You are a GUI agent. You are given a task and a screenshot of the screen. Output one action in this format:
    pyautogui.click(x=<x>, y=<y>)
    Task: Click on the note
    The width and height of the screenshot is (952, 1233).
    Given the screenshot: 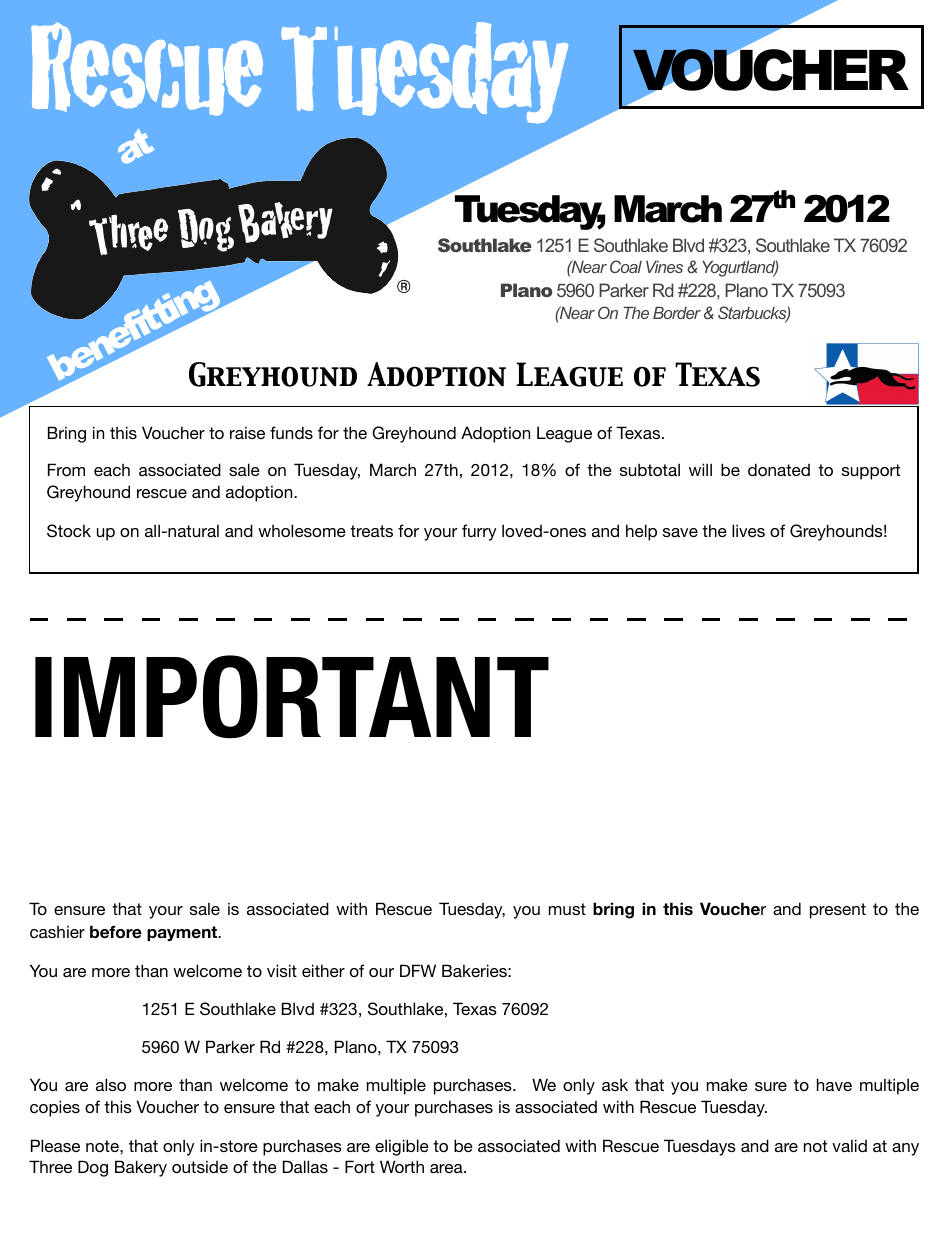 What is the action you would take?
    pyautogui.click(x=103, y=1146)
